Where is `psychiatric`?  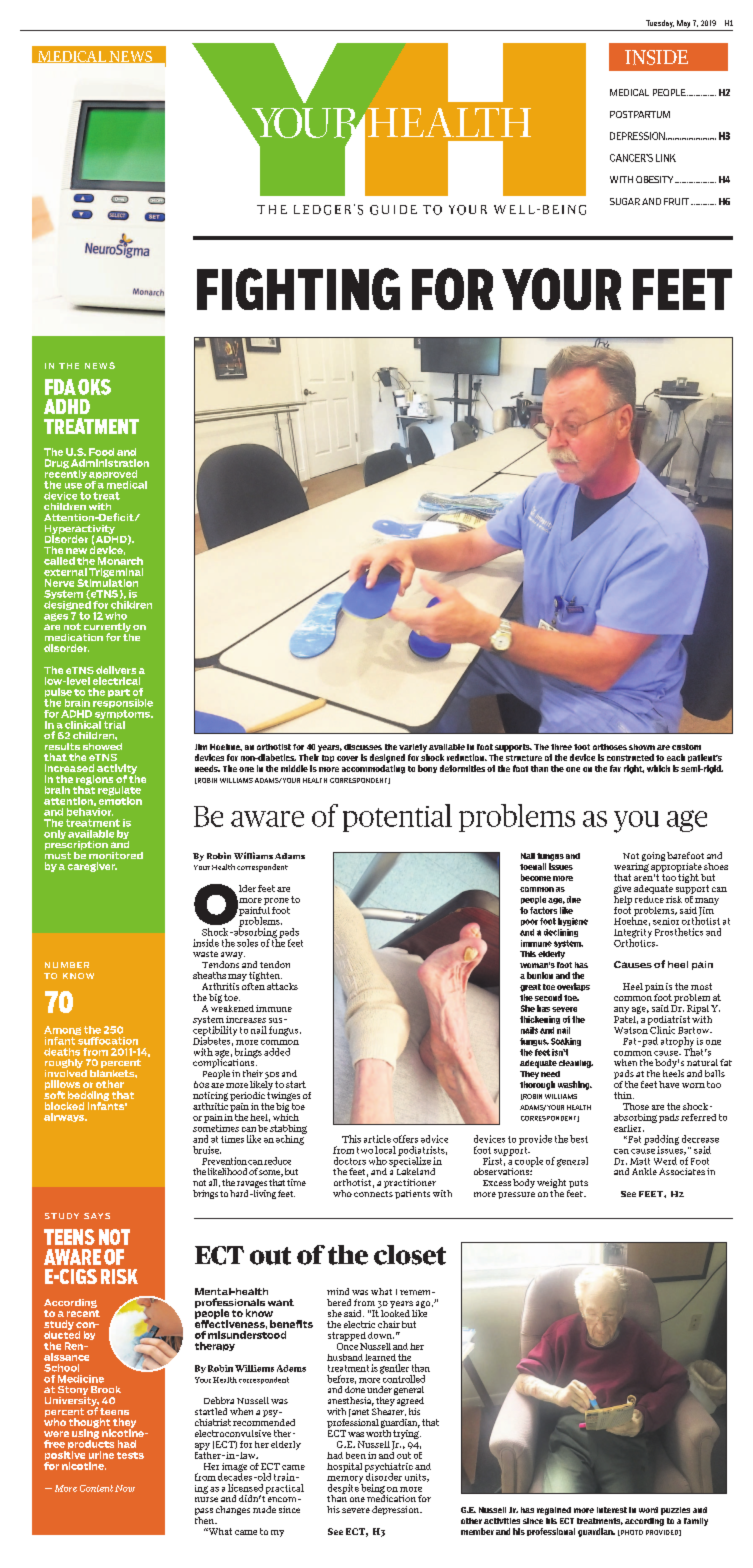
psychiatric is located at coordinates (389, 1468).
